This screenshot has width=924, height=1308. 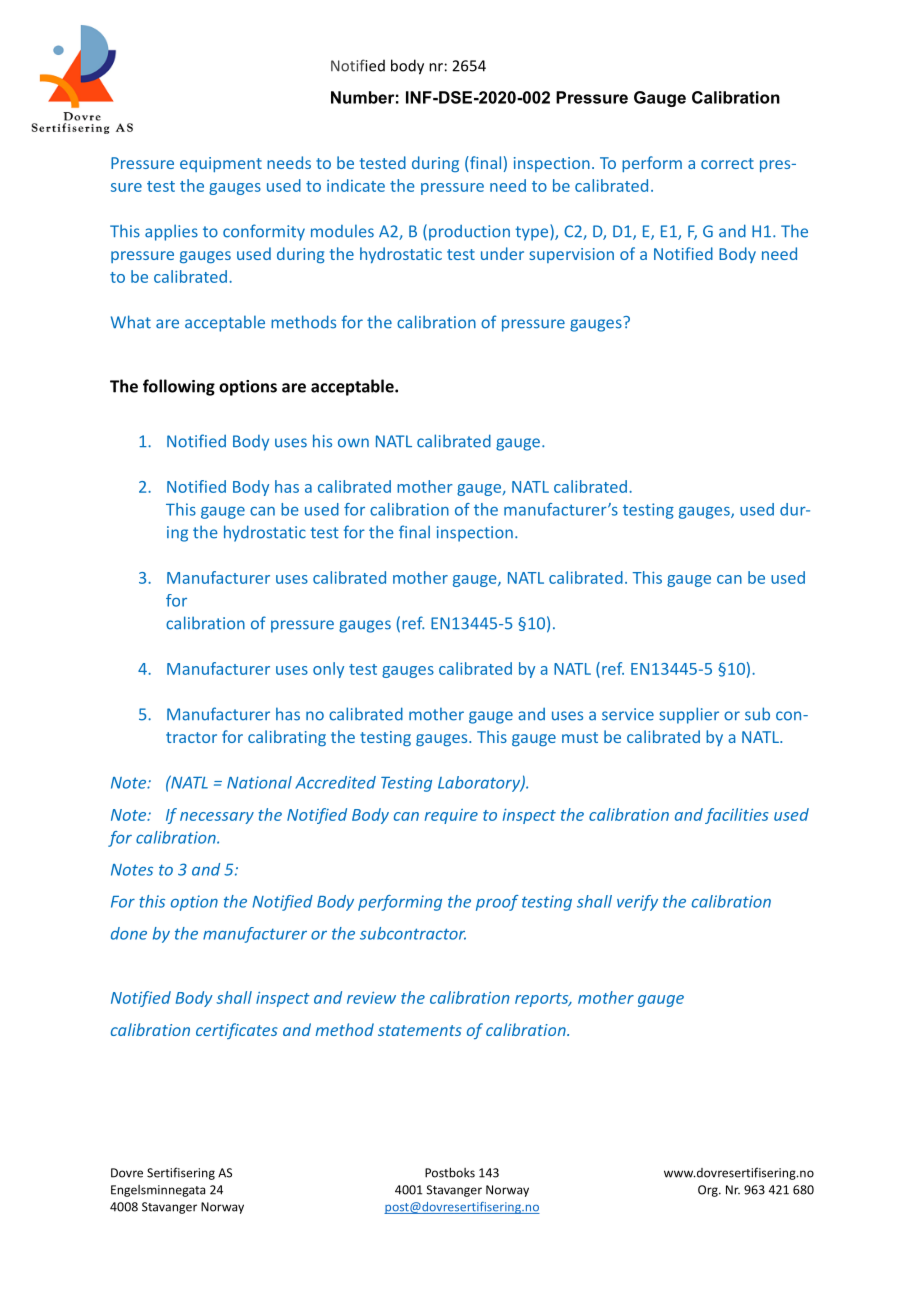 What do you see at coordinates (237, 1031) in the screenshot?
I see `certificates` at bounding box center [237, 1031].
